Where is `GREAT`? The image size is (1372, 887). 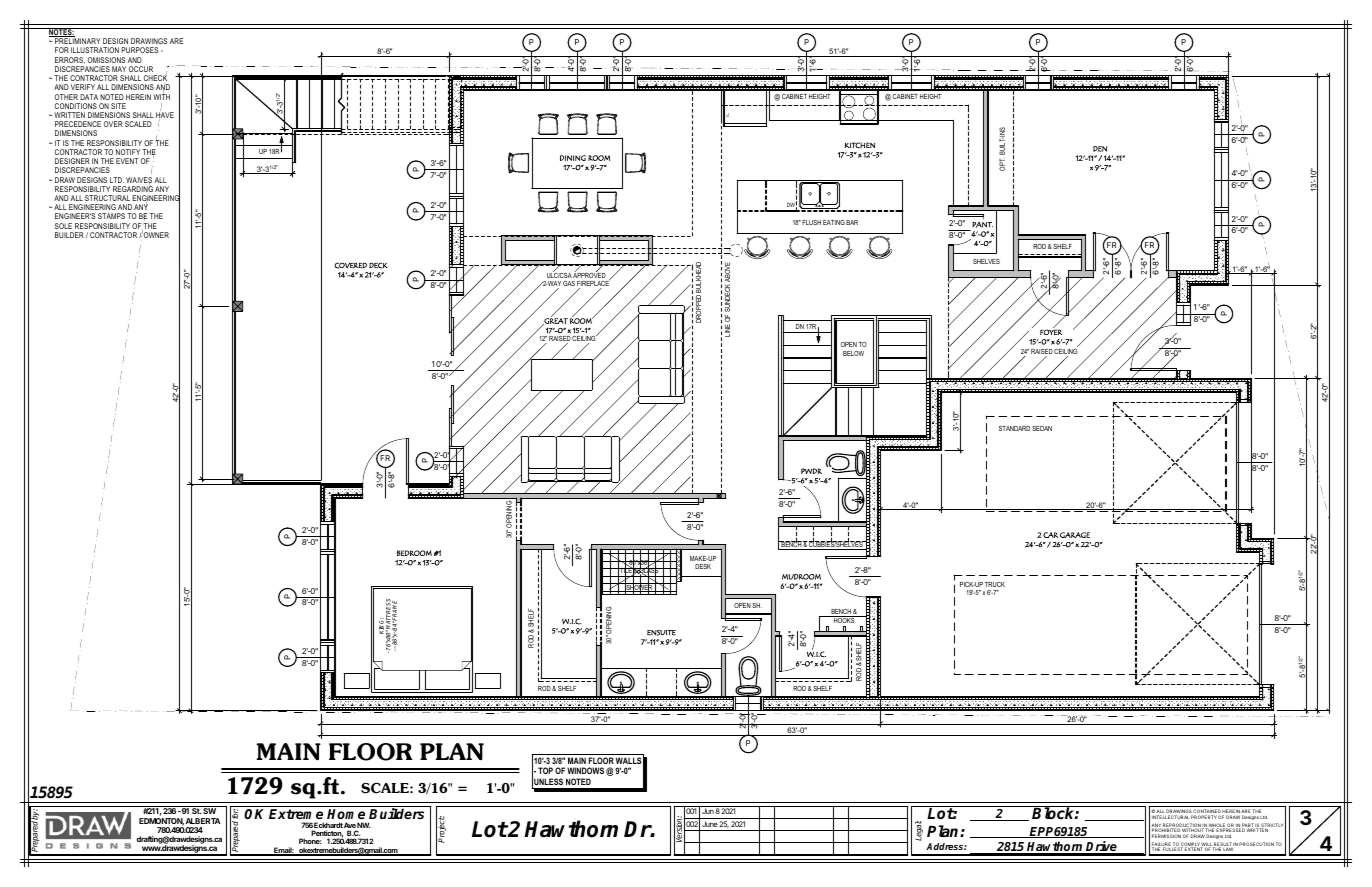
GREAT is located at coordinates (555, 321).
